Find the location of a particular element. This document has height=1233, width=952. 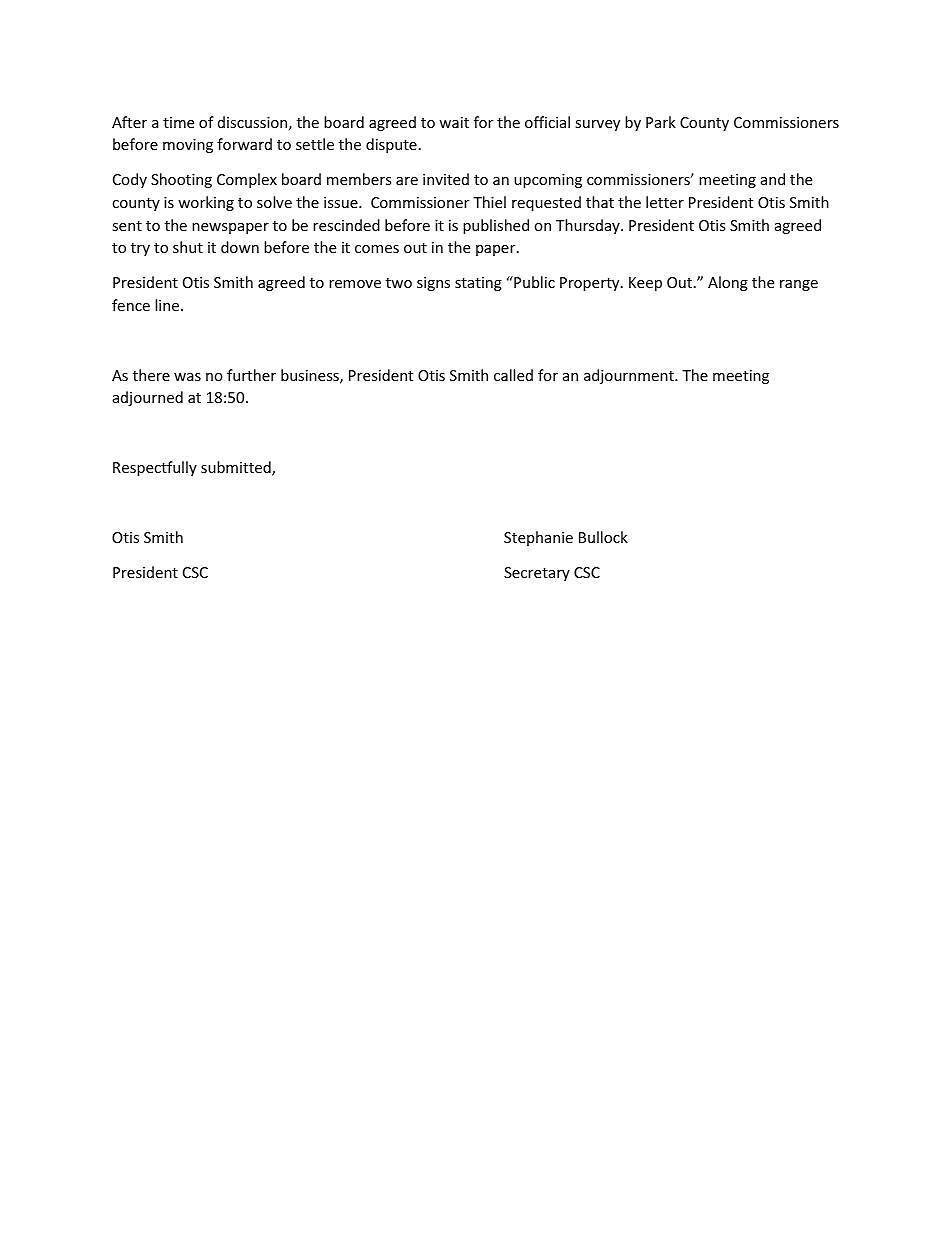

Respectfully is located at coordinates (155, 468).
